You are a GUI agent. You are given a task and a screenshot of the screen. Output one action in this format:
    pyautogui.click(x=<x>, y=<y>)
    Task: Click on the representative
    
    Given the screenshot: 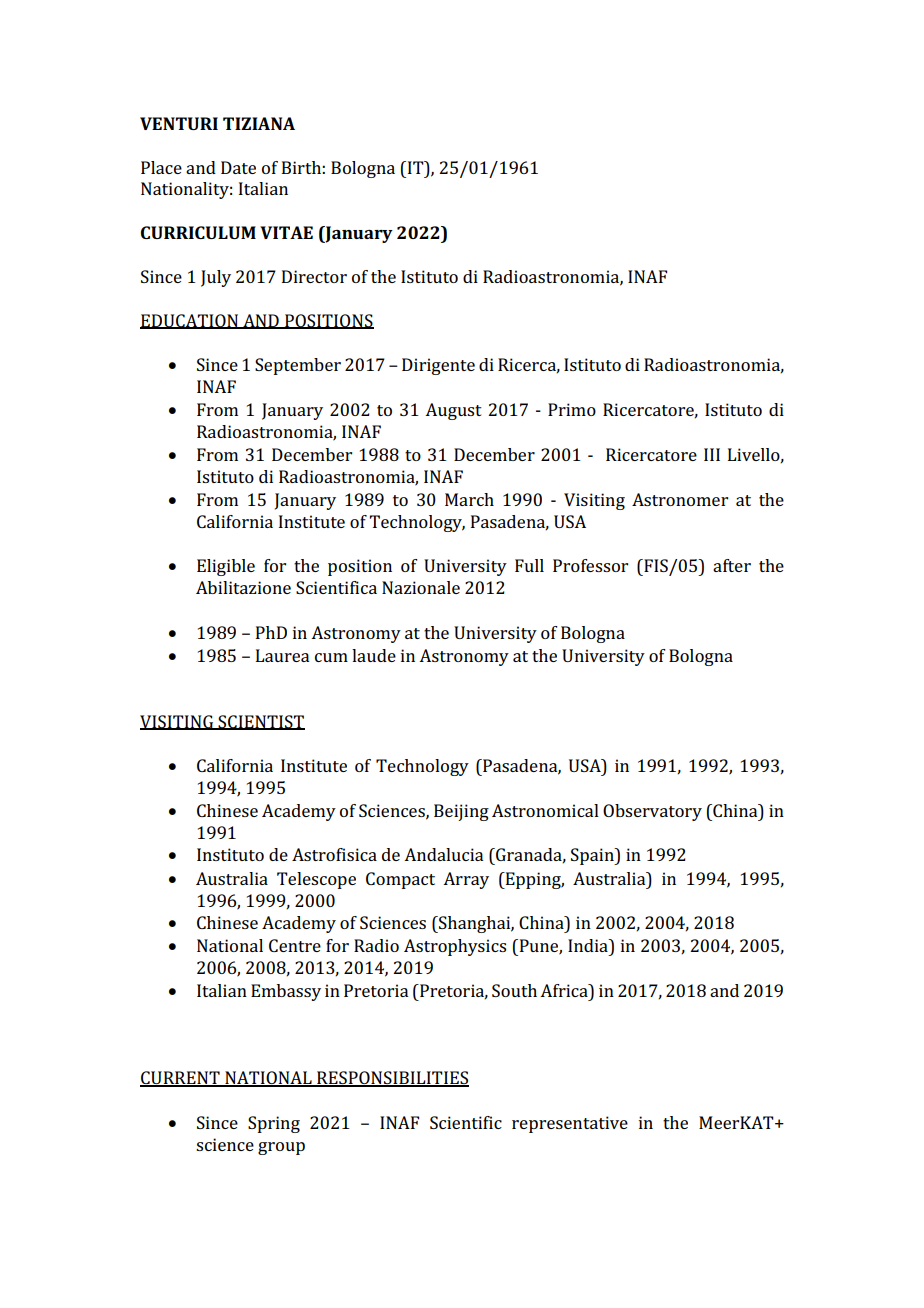 What is the action you would take?
    pyautogui.click(x=570, y=1124)
